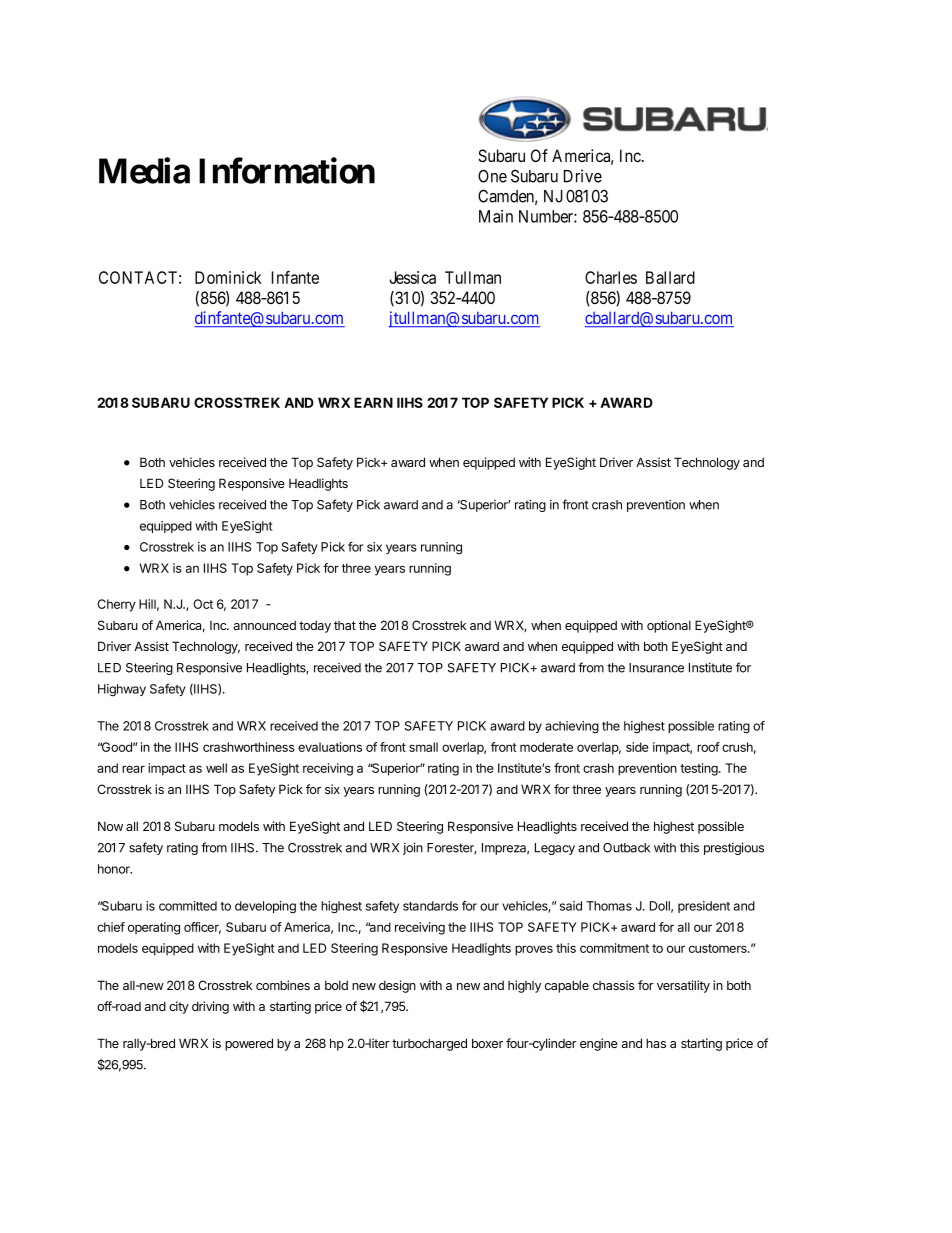 The image size is (952, 1233). What do you see at coordinates (179, 1007) in the screenshot?
I see `city` at bounding box center [179, 1007].
